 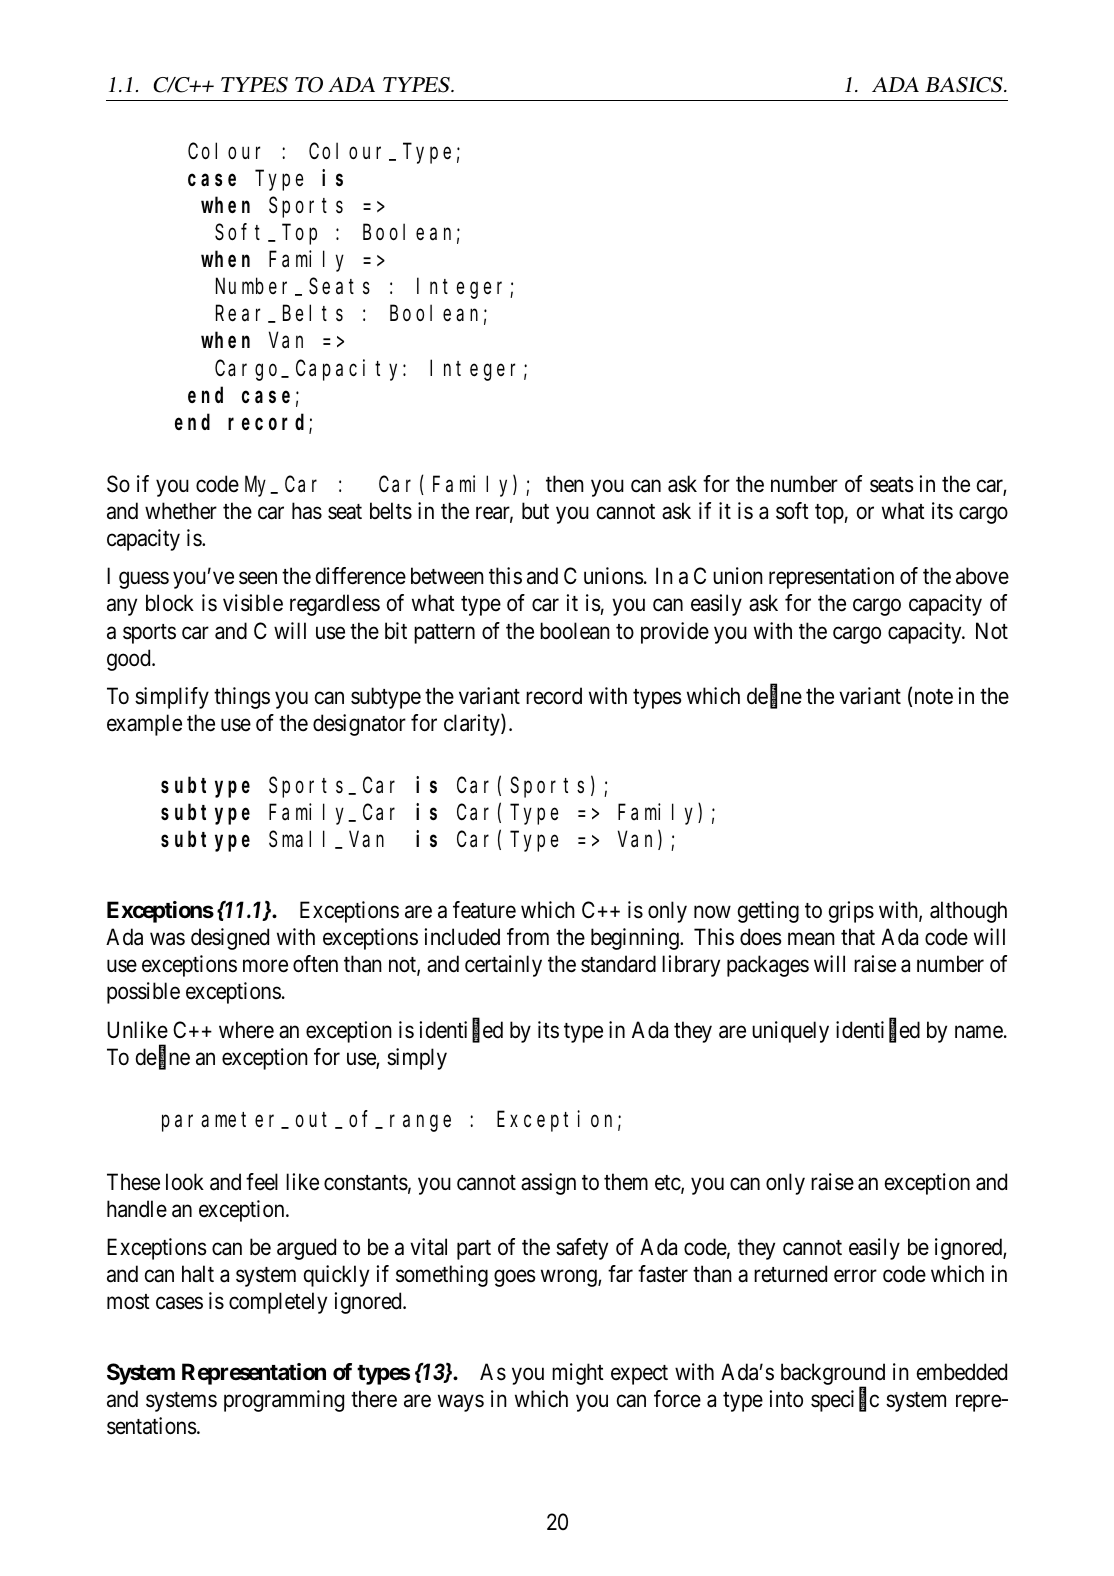 What do you see at coordinates (230, 939) in the document?
I see `designed` at bounding box center [230, 939].
